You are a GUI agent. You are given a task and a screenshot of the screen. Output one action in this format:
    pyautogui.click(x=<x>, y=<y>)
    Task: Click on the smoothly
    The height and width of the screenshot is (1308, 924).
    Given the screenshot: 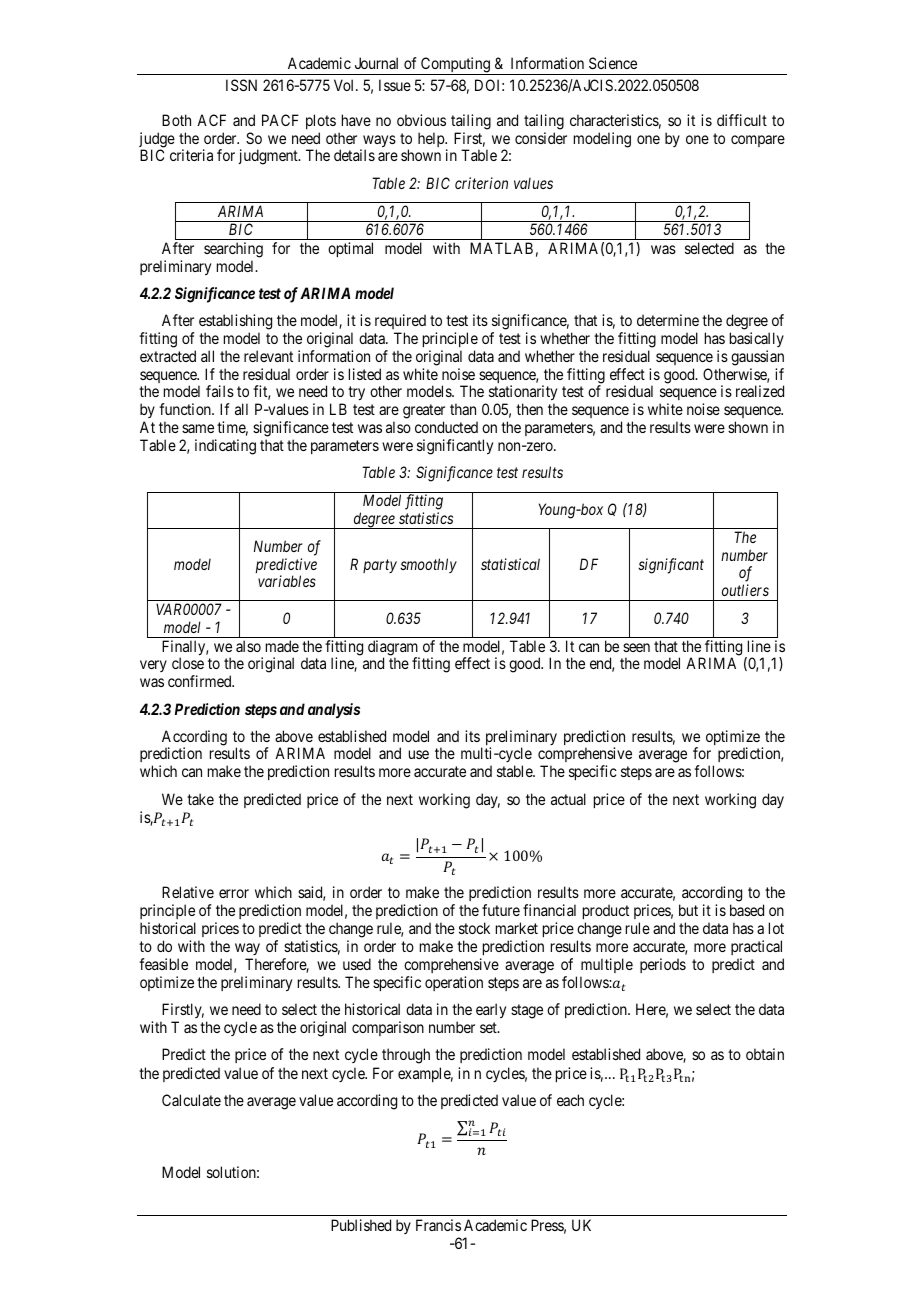 What is the action you would take?
    pyautogui.click(x=428, y=565)
